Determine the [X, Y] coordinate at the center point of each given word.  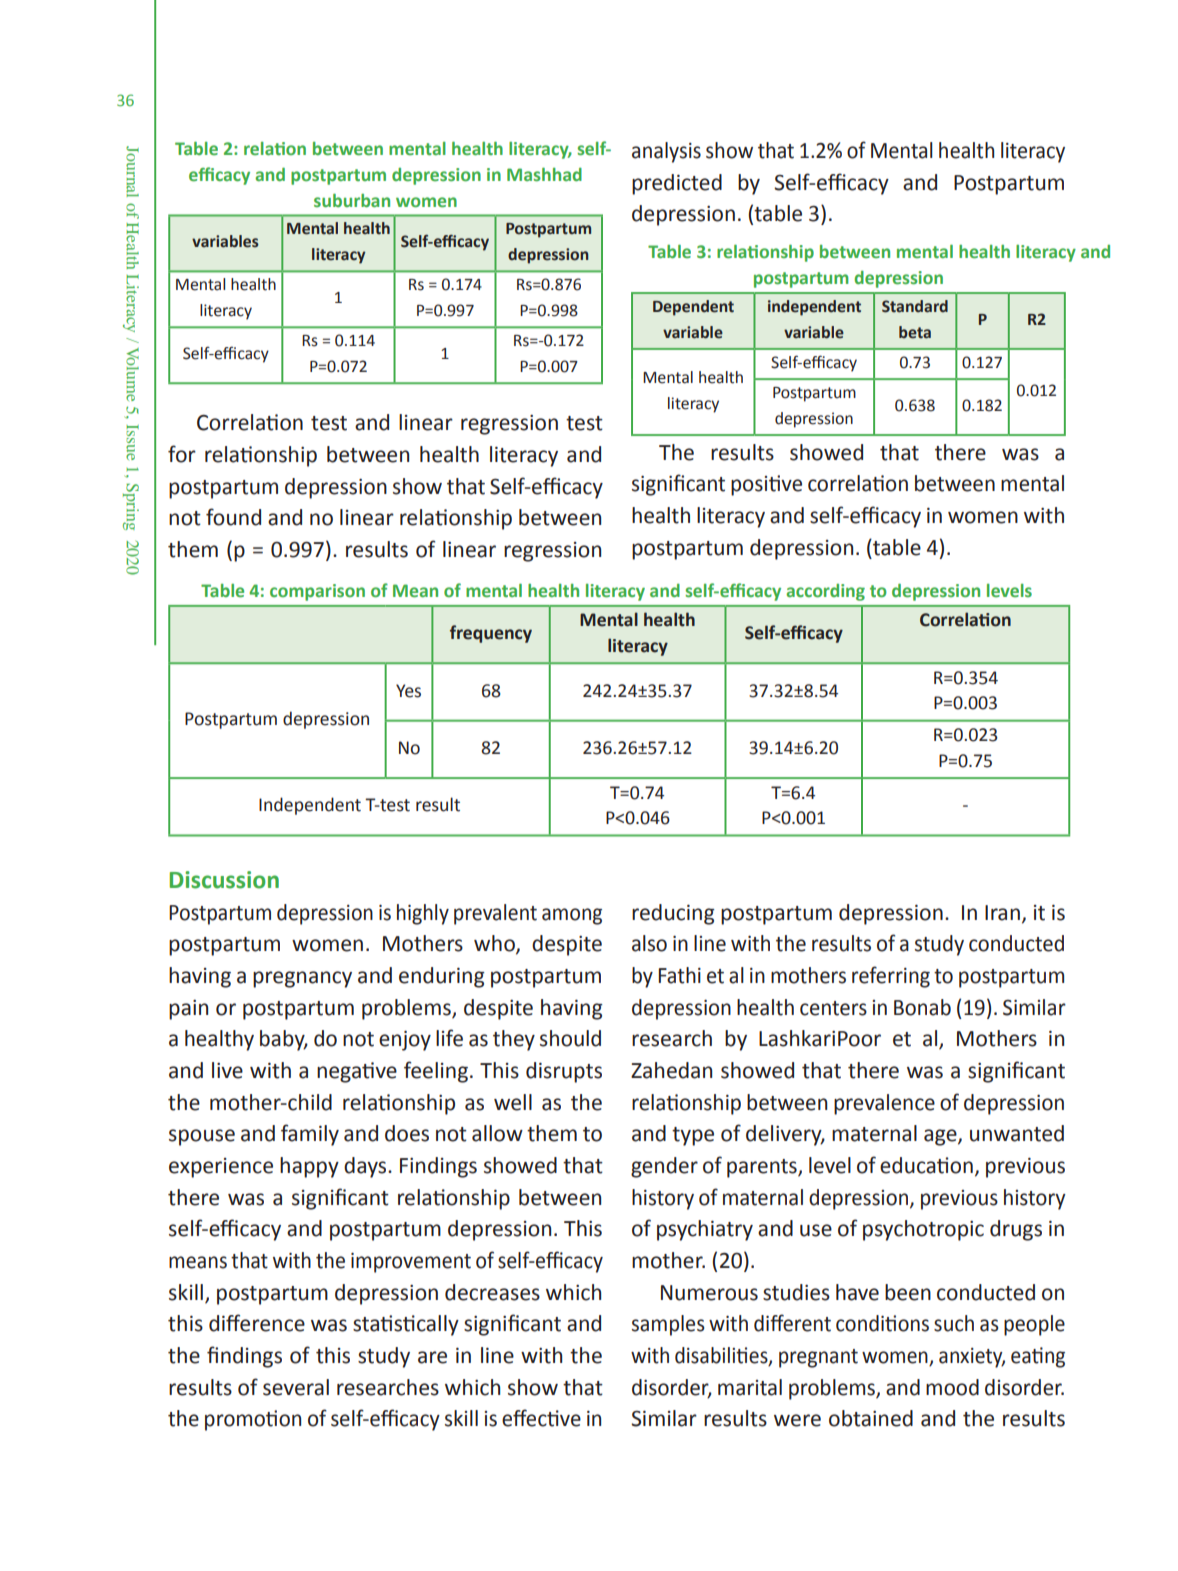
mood [952, 1387]
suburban [352, 200]
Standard [915, 306]
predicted [677, 184]
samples [668, 1325]
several [296, 1387]
